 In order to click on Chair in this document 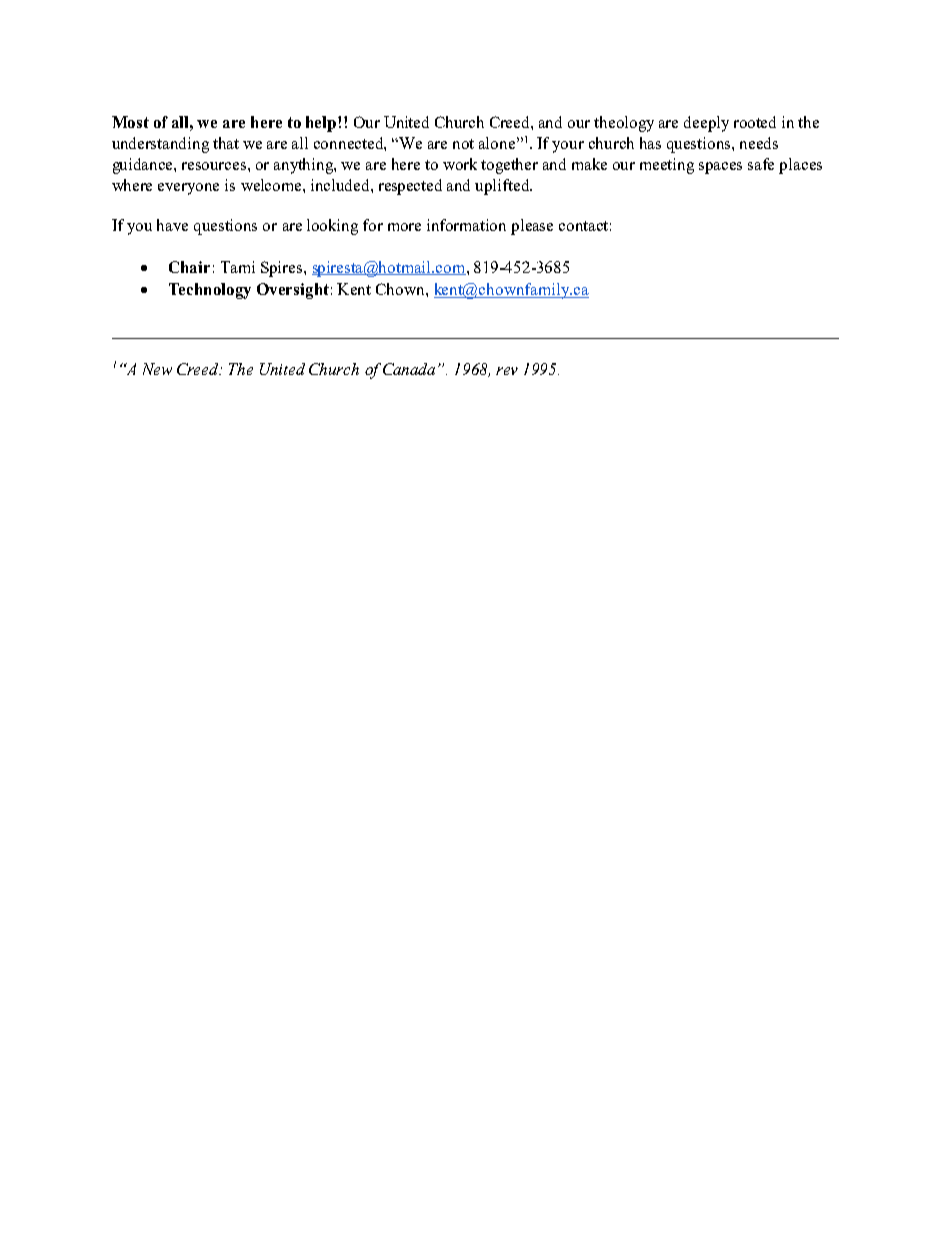, I will do `click(189, 267)`.
